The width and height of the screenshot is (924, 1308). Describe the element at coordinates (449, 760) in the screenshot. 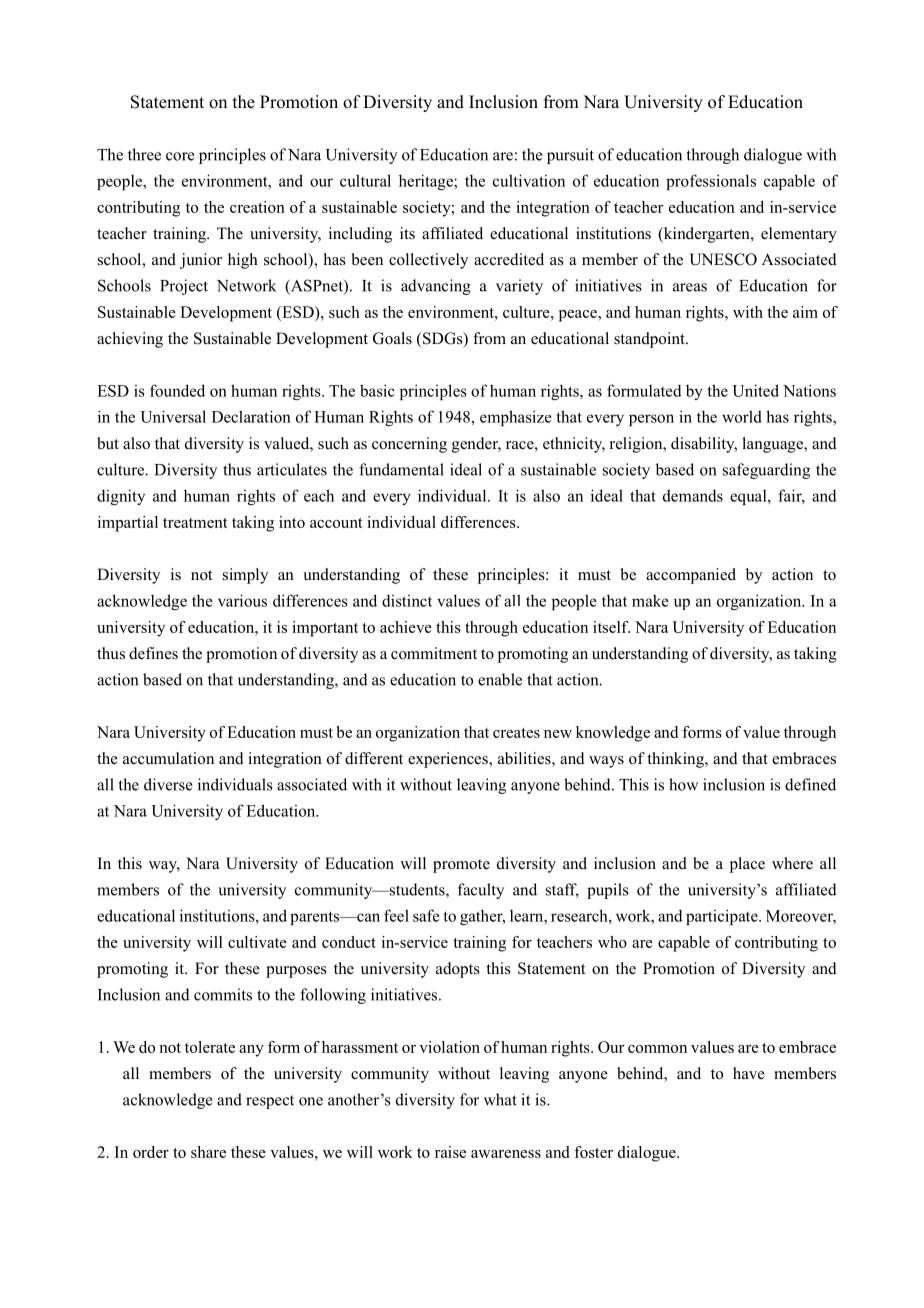

I see `experiences` at that location.
